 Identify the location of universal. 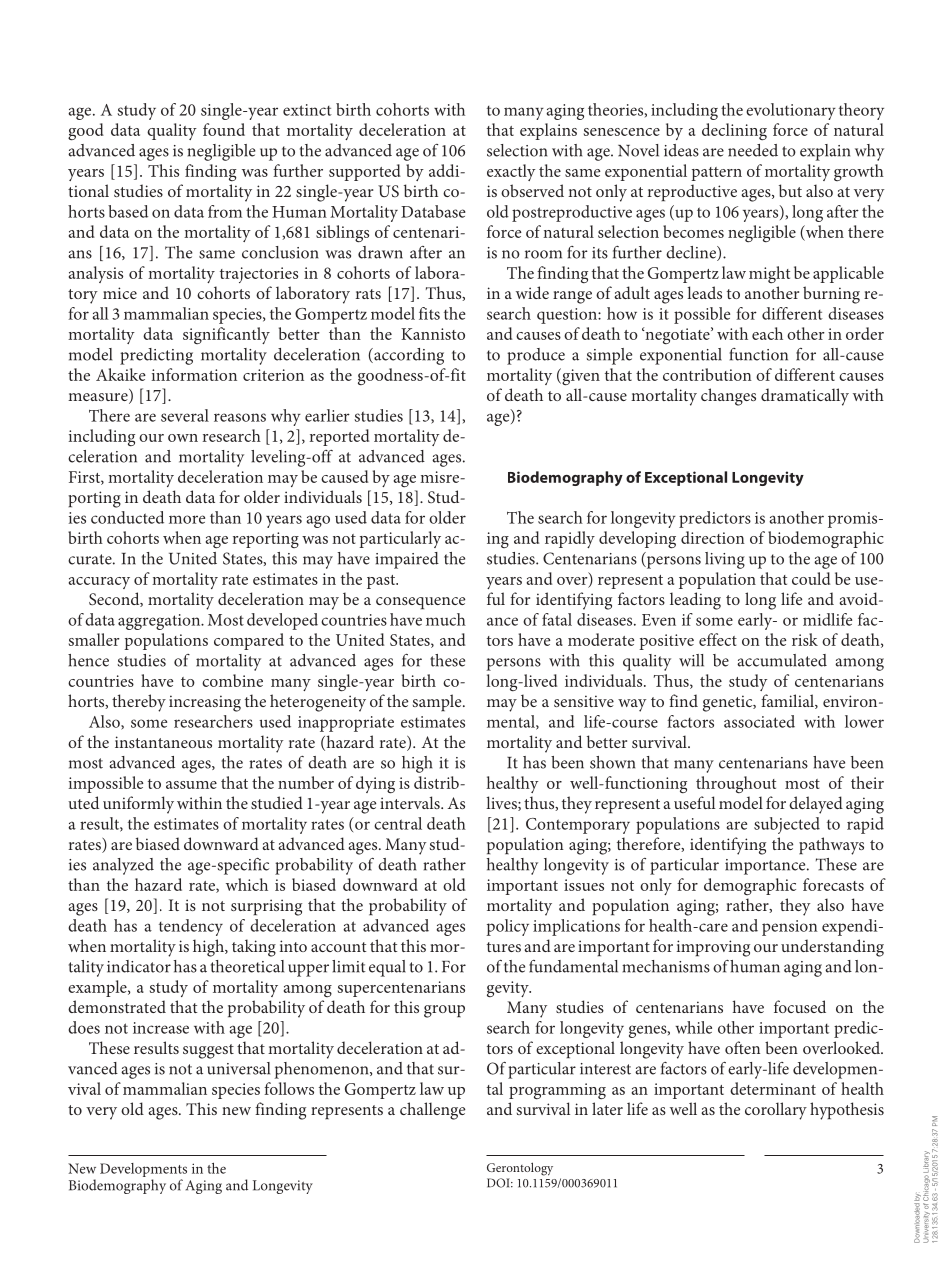
(238, 1068).
